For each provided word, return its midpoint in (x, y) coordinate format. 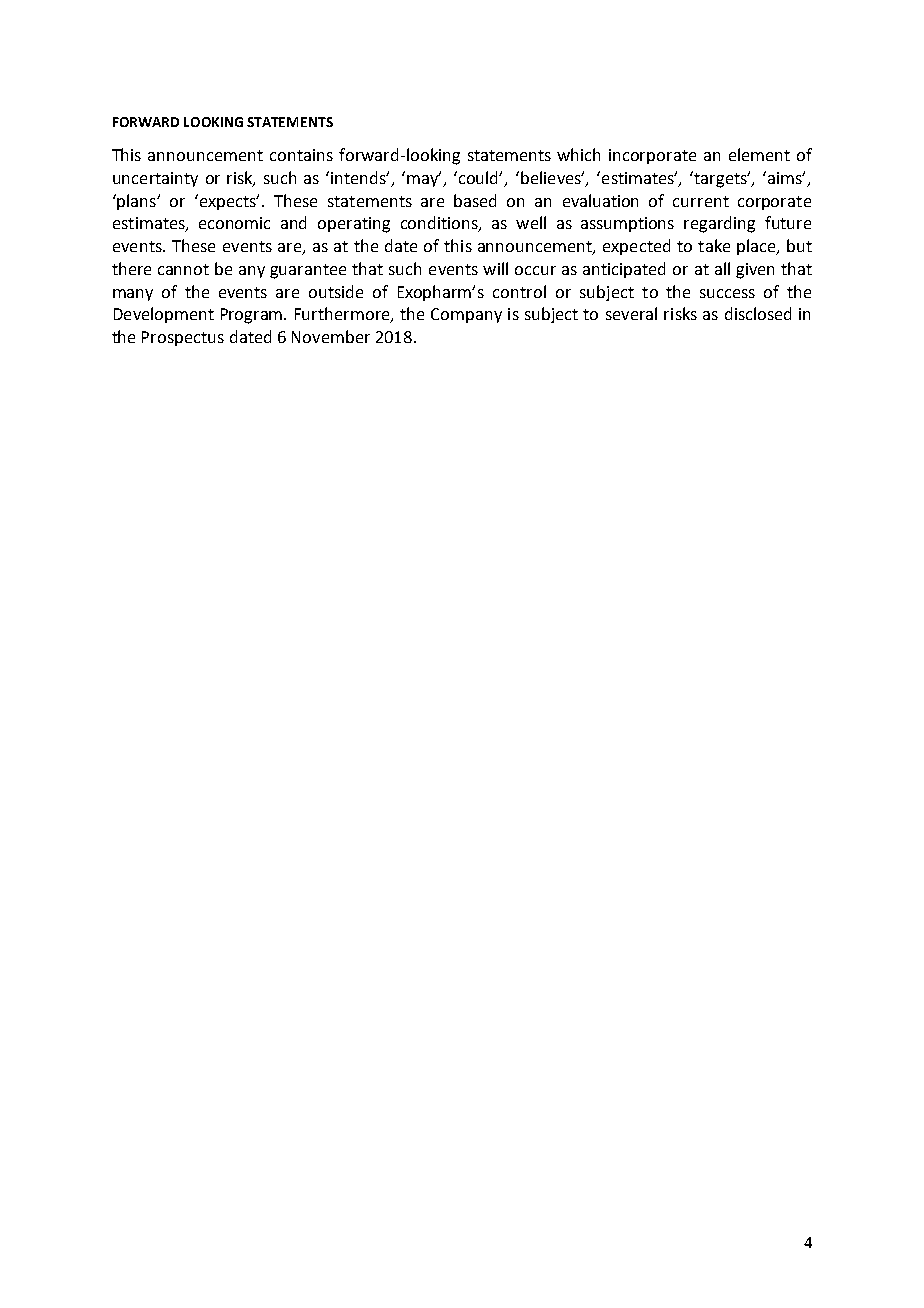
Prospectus (183, 338)
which (578, 154)
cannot (183, 269)
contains (301, 155)
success (727, 293)
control (519, 291)
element (759, 154)
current (701, 201)
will (495, 268)
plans (136, 202)
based (475, 200)
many (133, 295)
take (714, 245)
